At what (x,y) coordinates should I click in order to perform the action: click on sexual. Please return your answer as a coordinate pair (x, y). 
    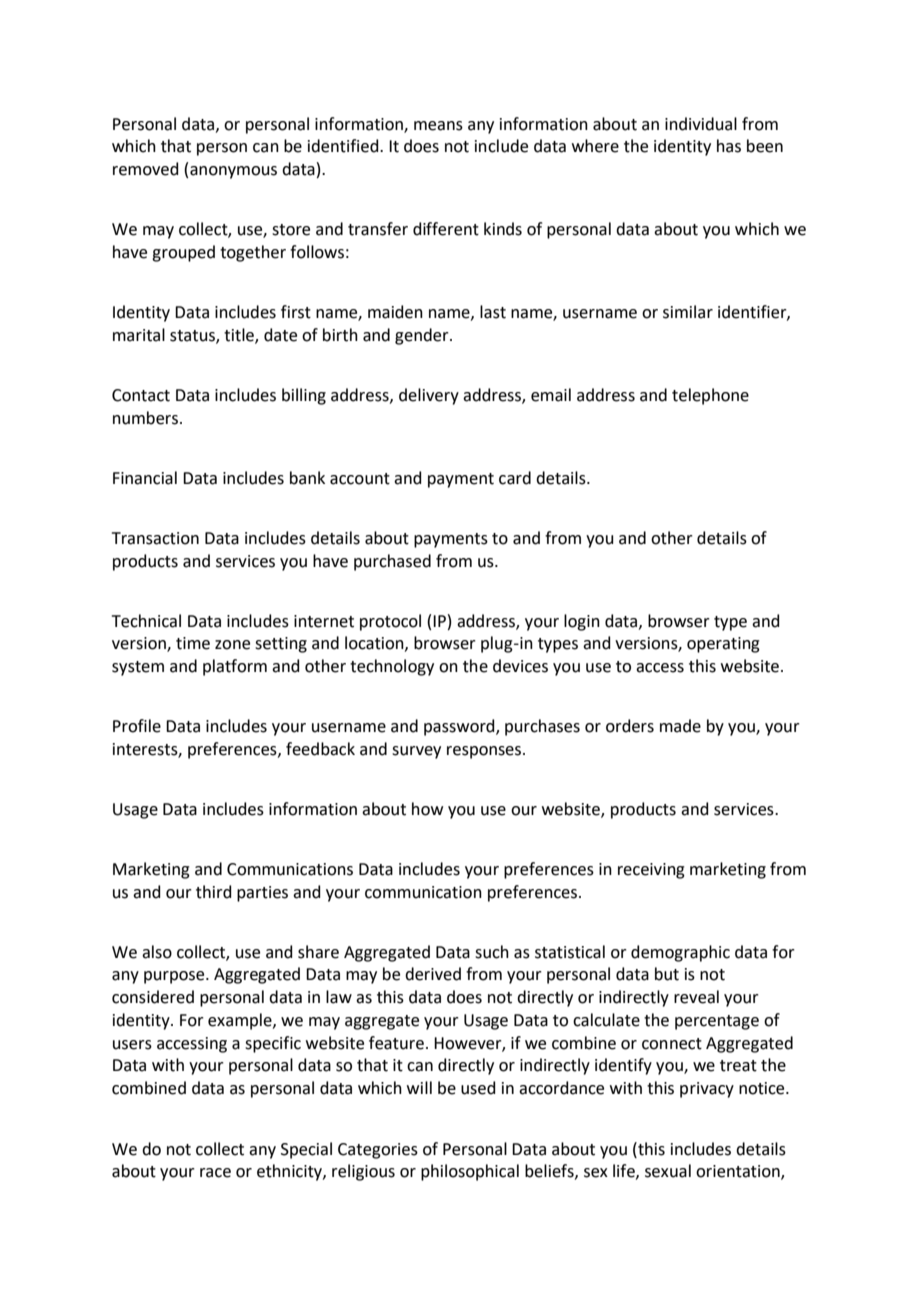
    Looking at the image, I should click on (668, 1171).
